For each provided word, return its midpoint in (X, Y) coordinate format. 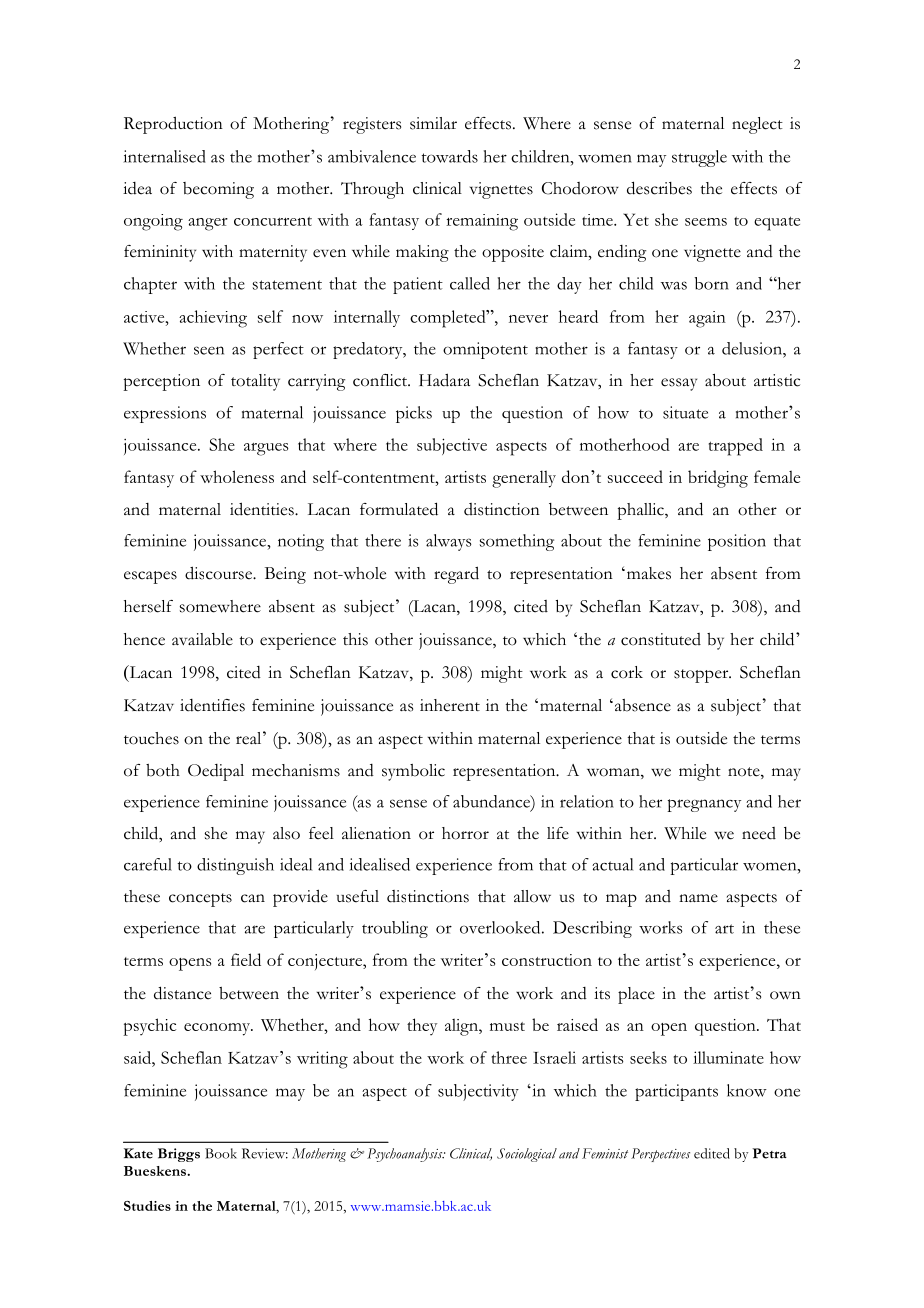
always (449, 542)
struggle (699, 158)
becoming (218, 190)
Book (221, 1153)
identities (263, 509)
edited (712, 1153)
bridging (718, 479)
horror (465, 833)
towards (449, 156)
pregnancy (704, 805)
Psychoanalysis (406, 1155)
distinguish (235, 866)
